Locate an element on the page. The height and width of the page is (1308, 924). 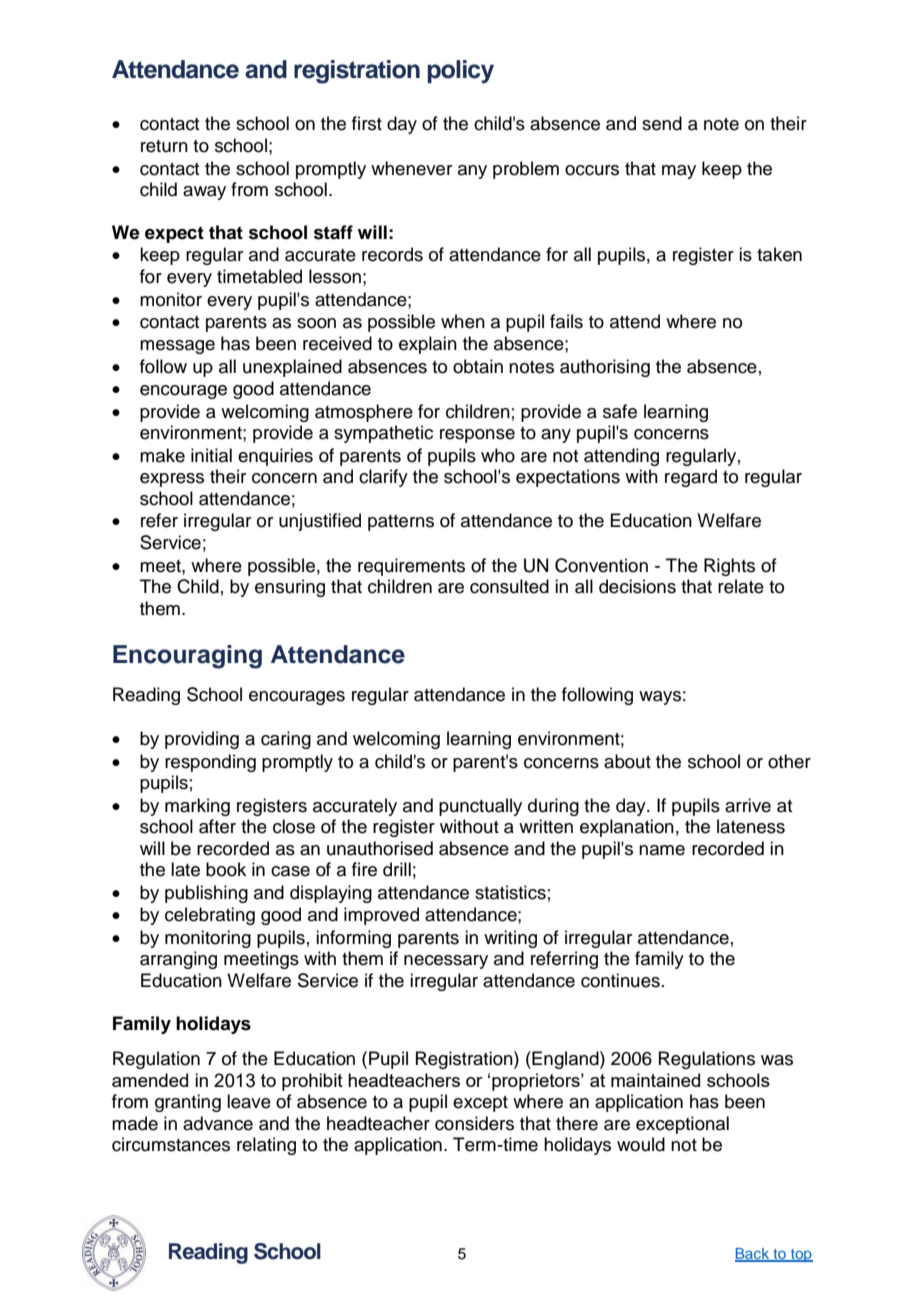
considers is located at coordinates (474, 1123).
